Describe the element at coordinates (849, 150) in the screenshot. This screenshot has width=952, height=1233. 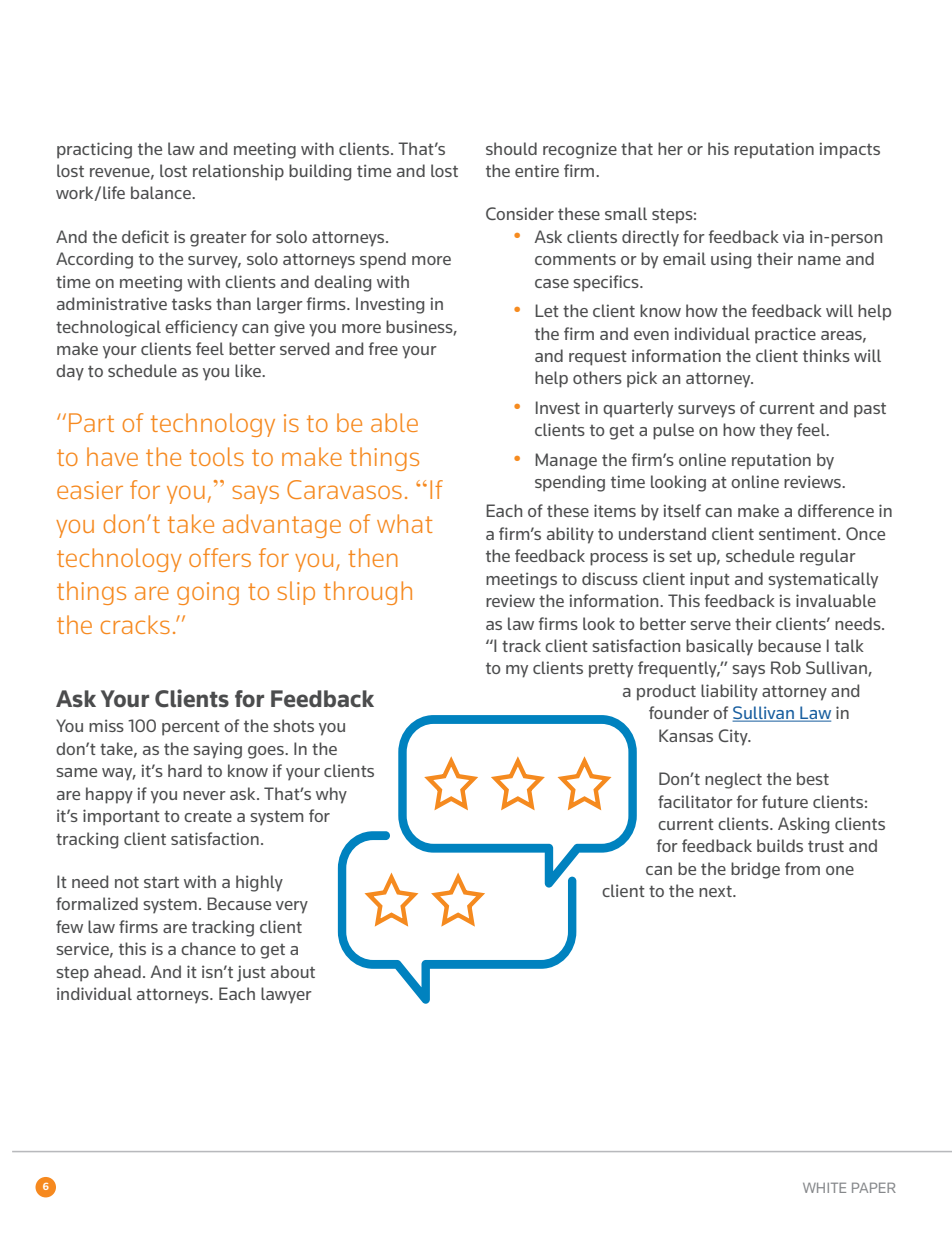
I see `impacts` at that location.
